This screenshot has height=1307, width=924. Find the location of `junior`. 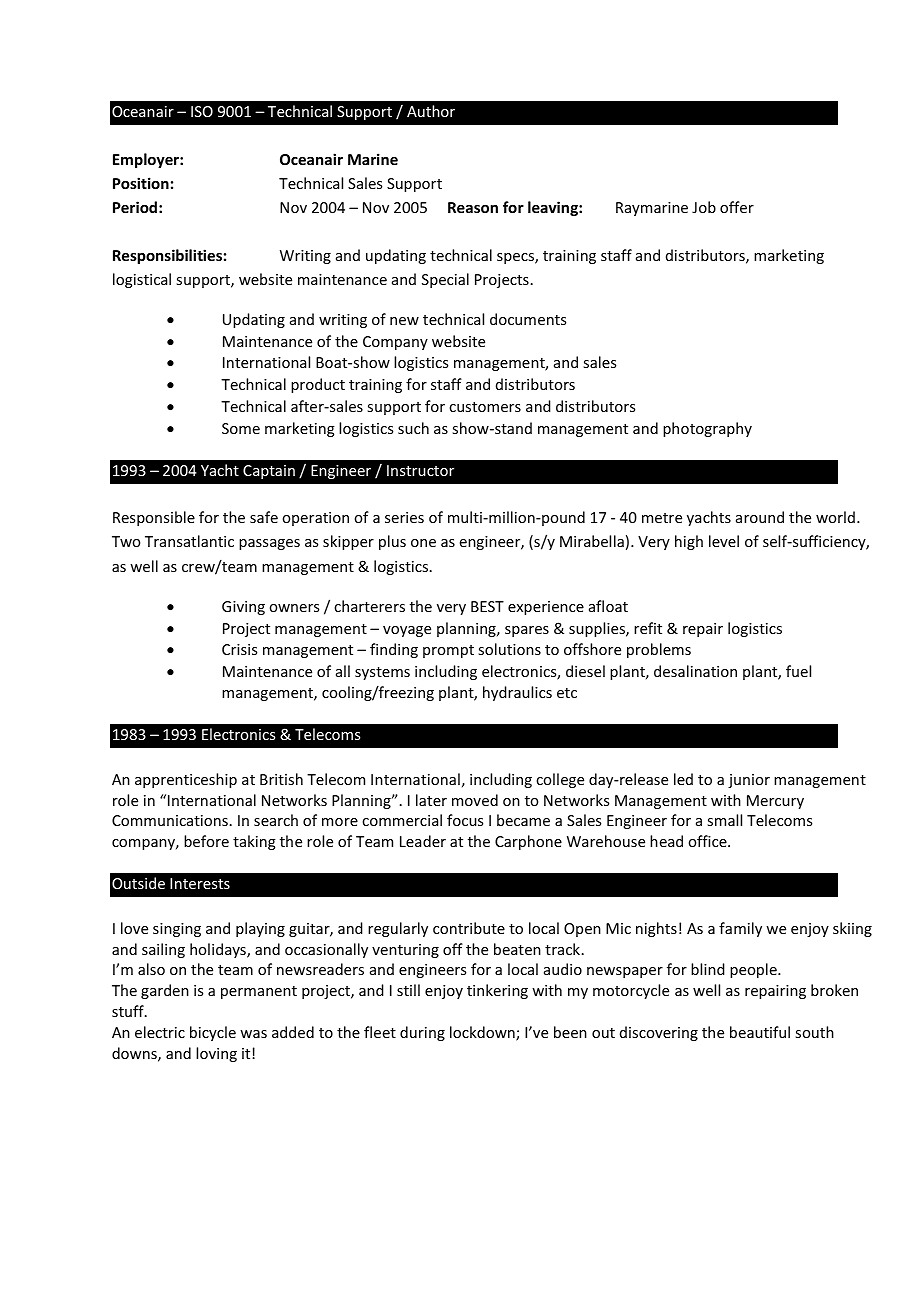

junior is located at coordinates (749, 781).
